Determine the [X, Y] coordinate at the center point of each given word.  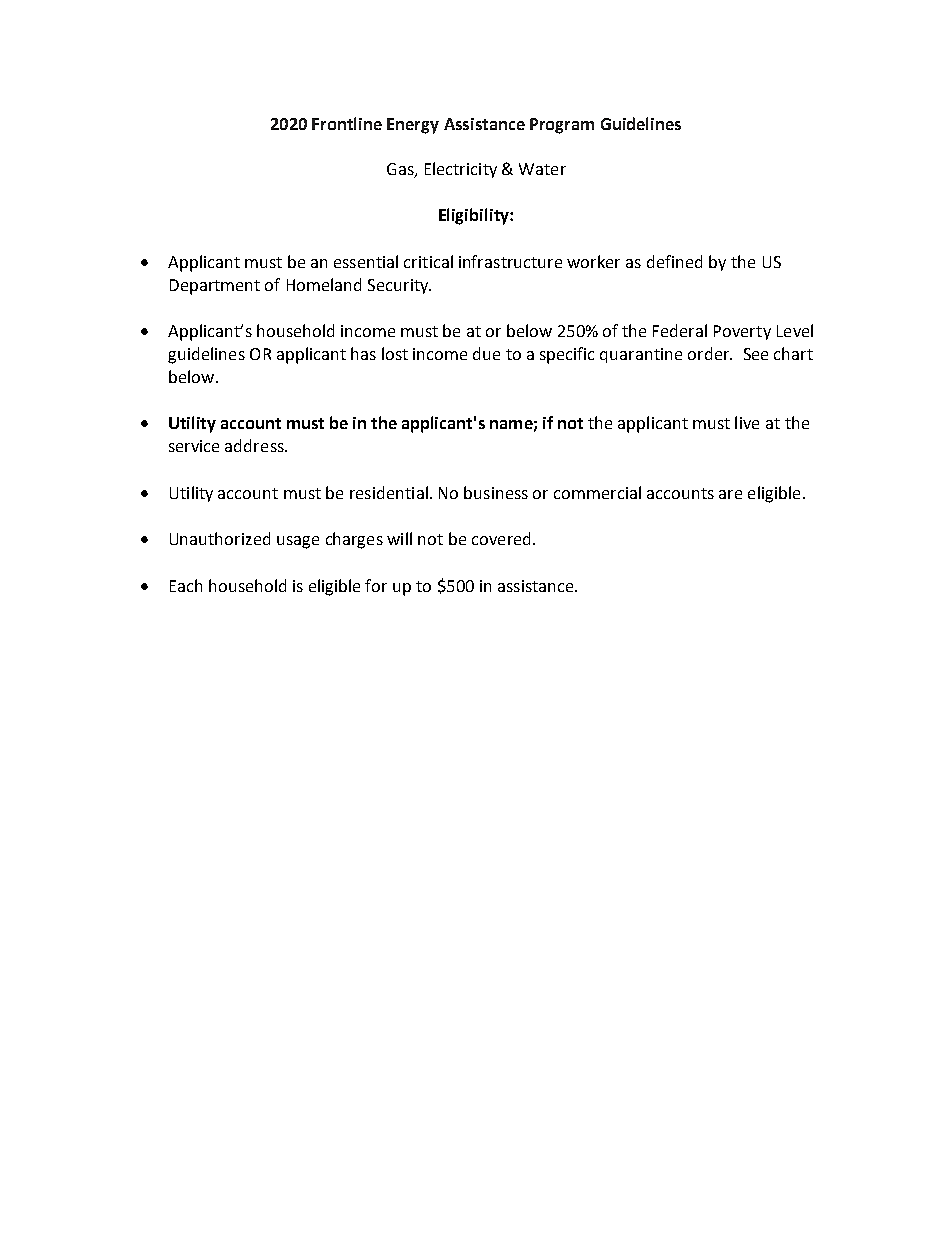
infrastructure [510, 261]
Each [186, 585]
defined [674, 261]
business [496, 492]
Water [542, 169]
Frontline [347, 123]
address [255, 445]
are [730, 494]
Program [562, 126]
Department [215, 287]
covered [501, 538]
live [747, 422]
